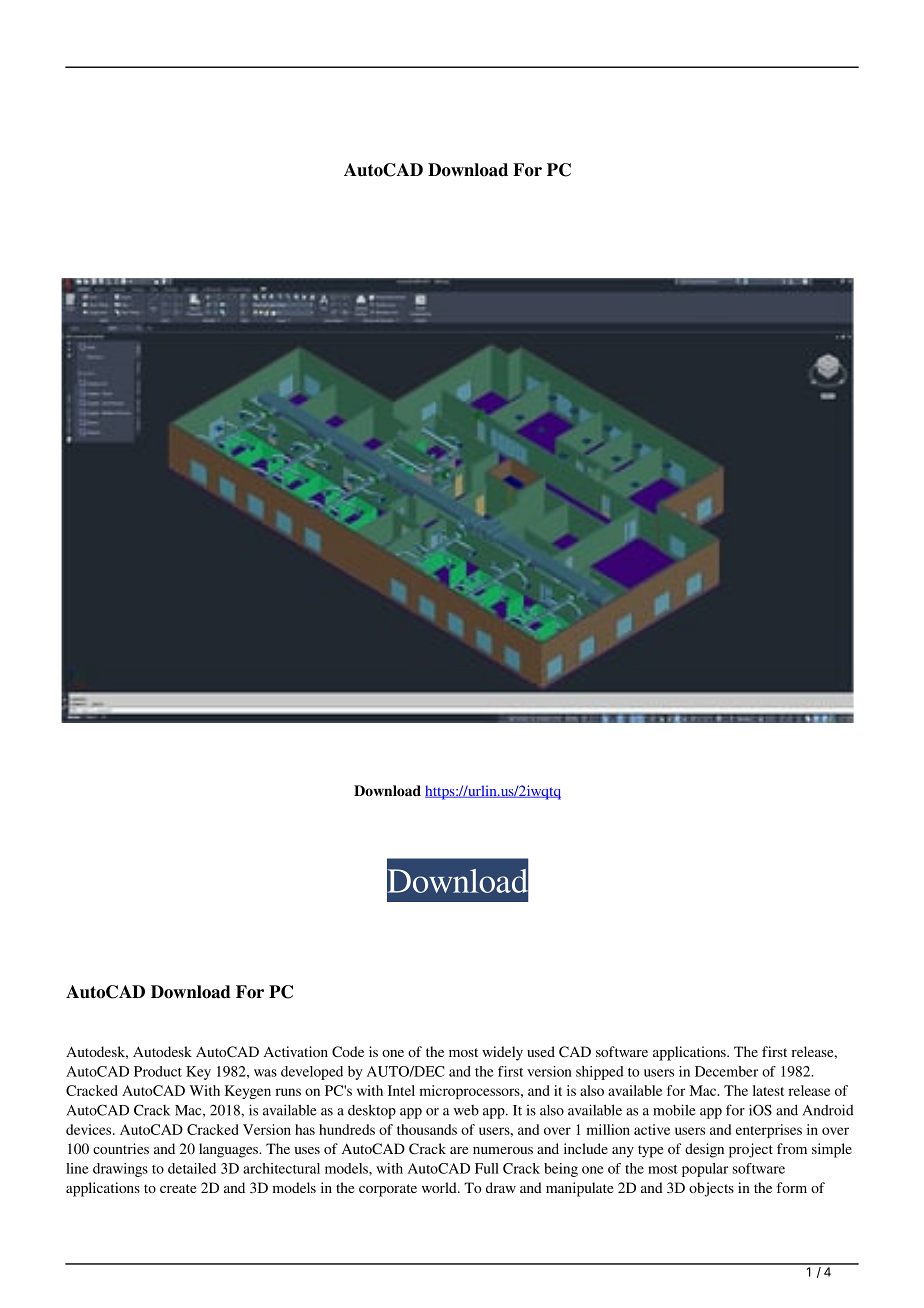 This image has width=924, height=1308. Describe the element at coordinates (726, 1071) in the image. I see `December` at that location.
